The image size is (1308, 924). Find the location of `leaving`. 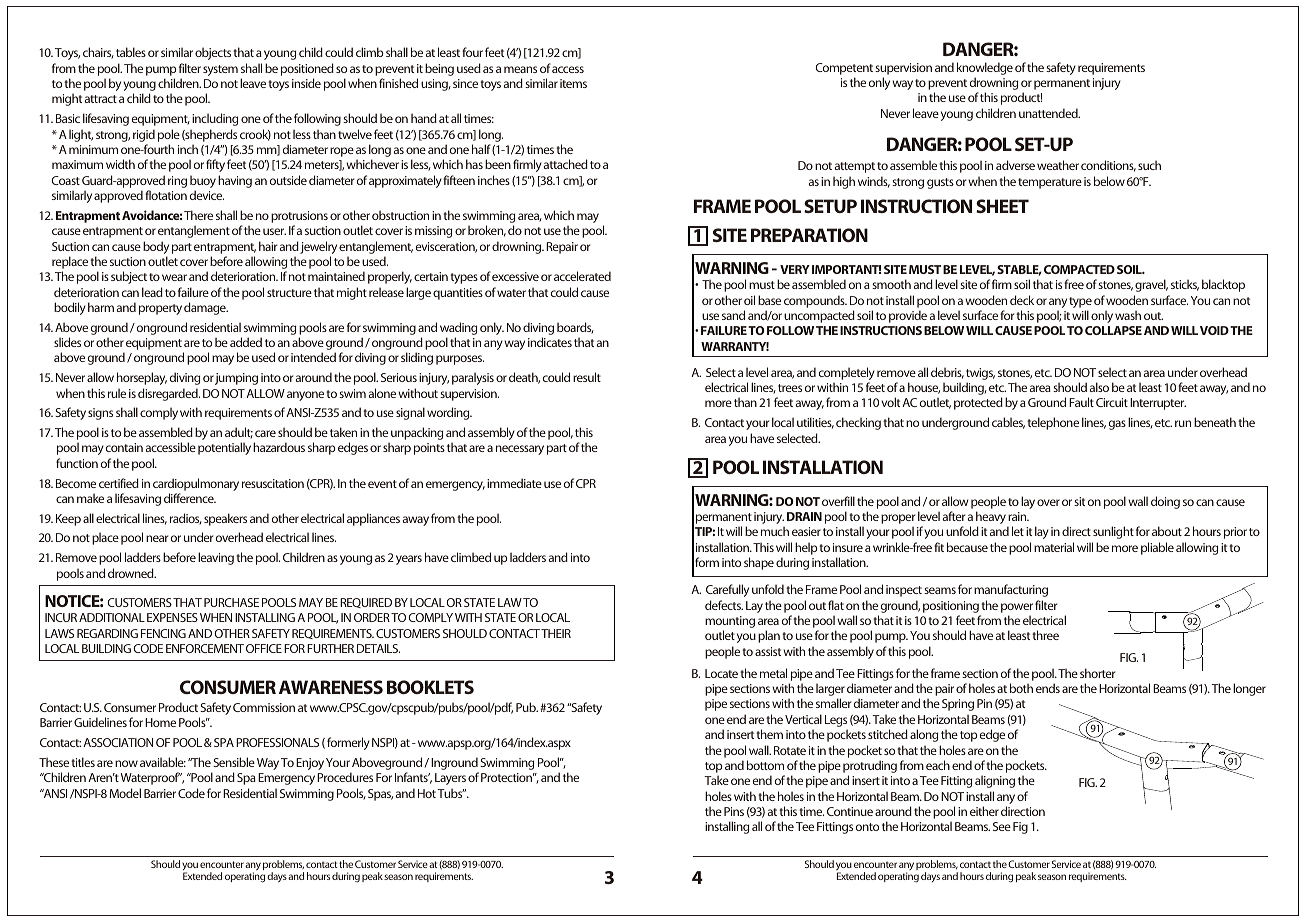

leaving is located at coordinates (216, 558).
